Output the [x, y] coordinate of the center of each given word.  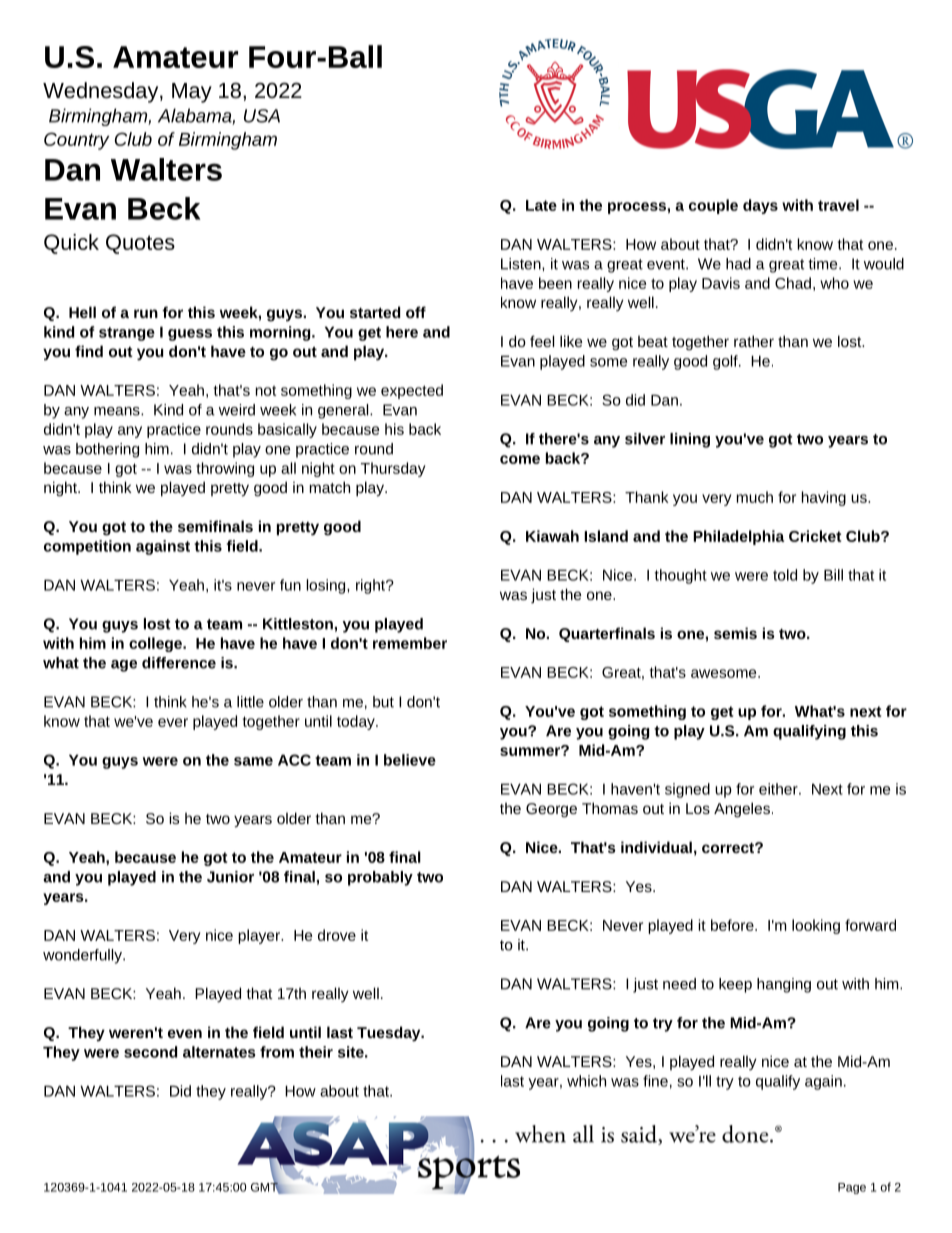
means [118, 411]
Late [541, 205]
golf [726, 362]
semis [735, 633]
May [192, 93]
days [760, 206]
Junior [230, 877]
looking [816, 926]
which [586, 1081]
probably [380, 878]
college [156, 644]
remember [410, 643]
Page [852, 1188]
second [150, 1052]
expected [412, 391]
